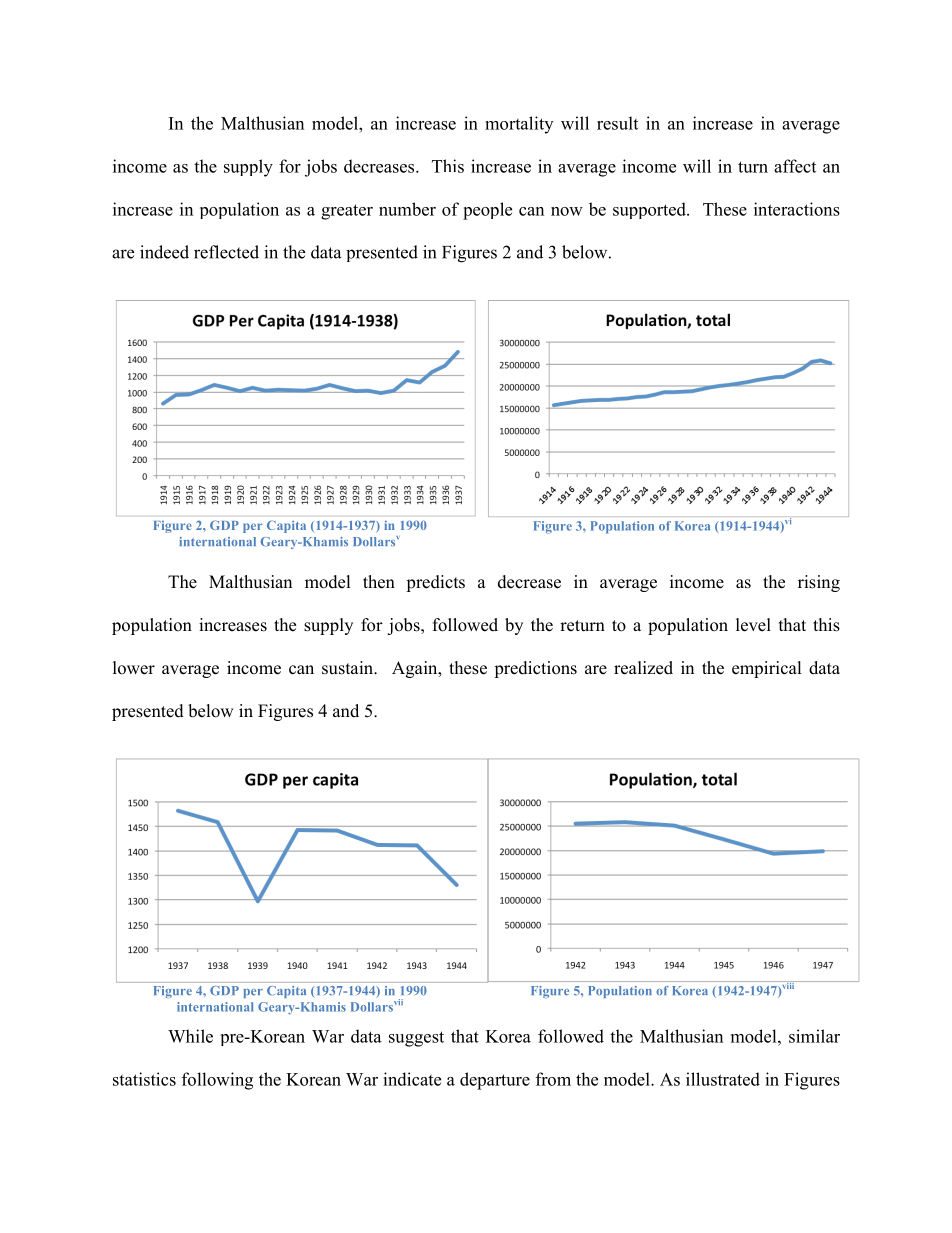 The width and height of the document is (952, 1233). I want to click on empirical, so click(767, 669).
